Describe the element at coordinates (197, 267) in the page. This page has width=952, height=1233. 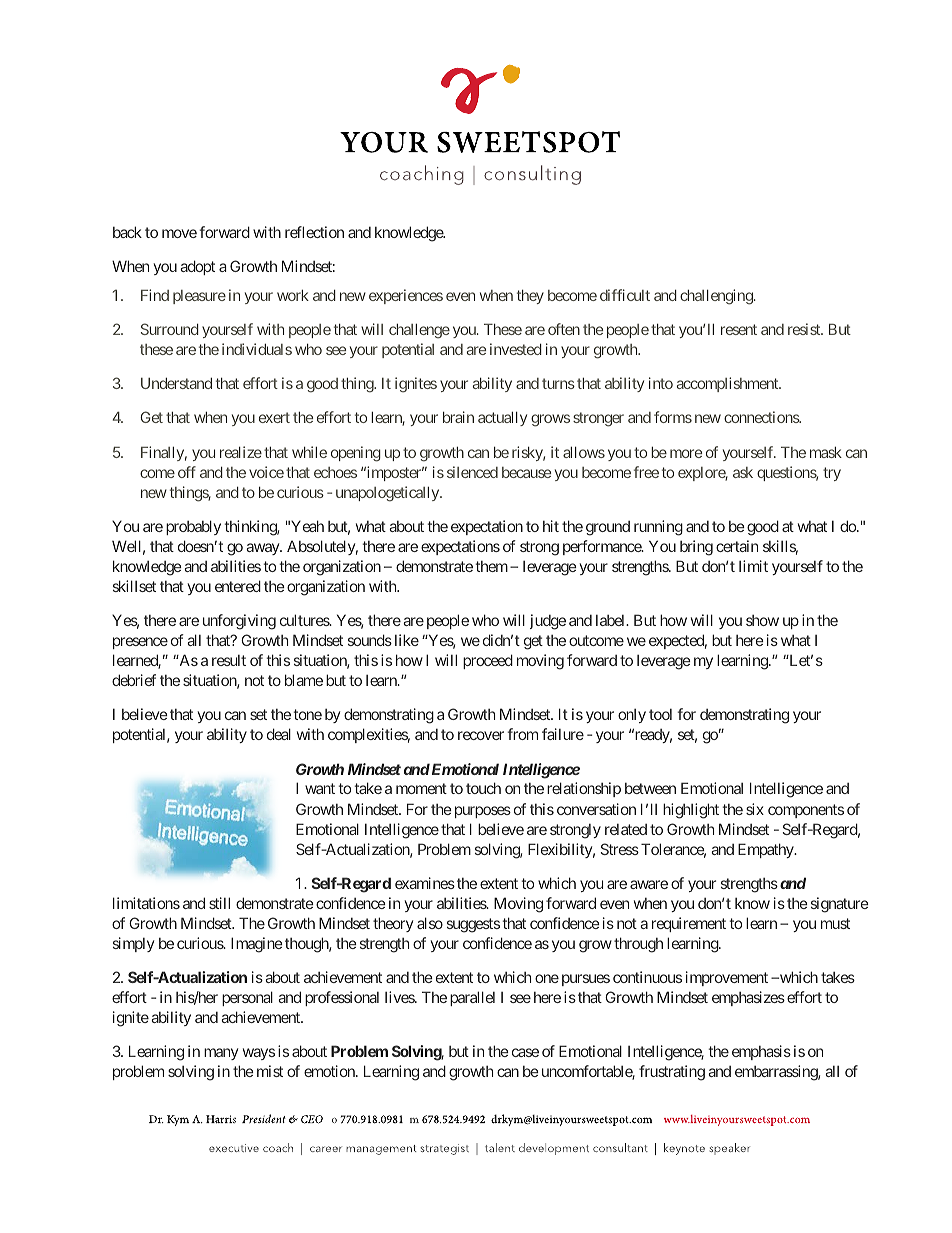
I see `adopt` at that location.
